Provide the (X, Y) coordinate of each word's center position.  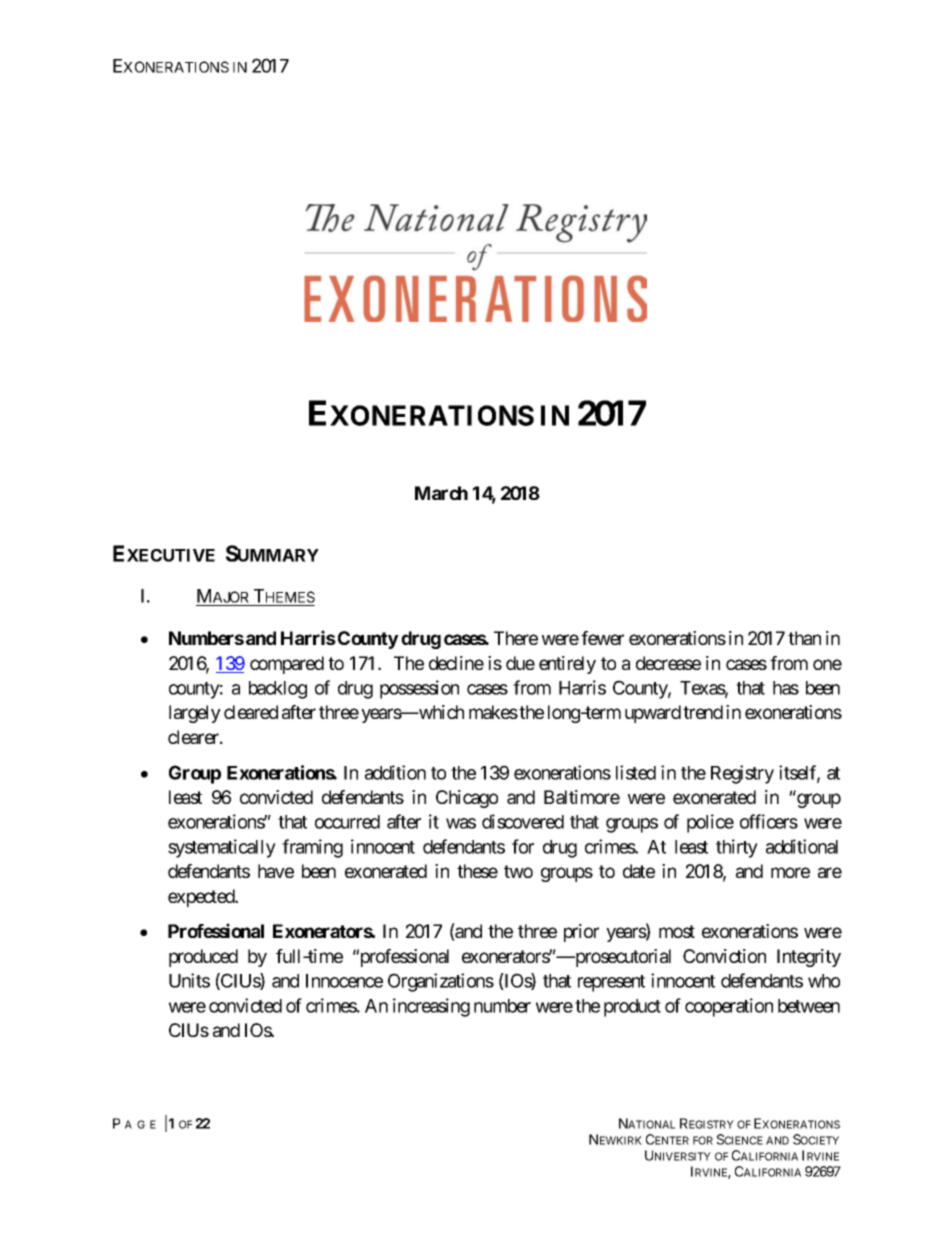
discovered (523, 821)
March (441, 493)
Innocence (344, 981)
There (516, 638)
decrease (668, 663)
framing (312, 848)
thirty (737, 848)
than (804, 638)
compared (287, 665)
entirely (567, 665)
